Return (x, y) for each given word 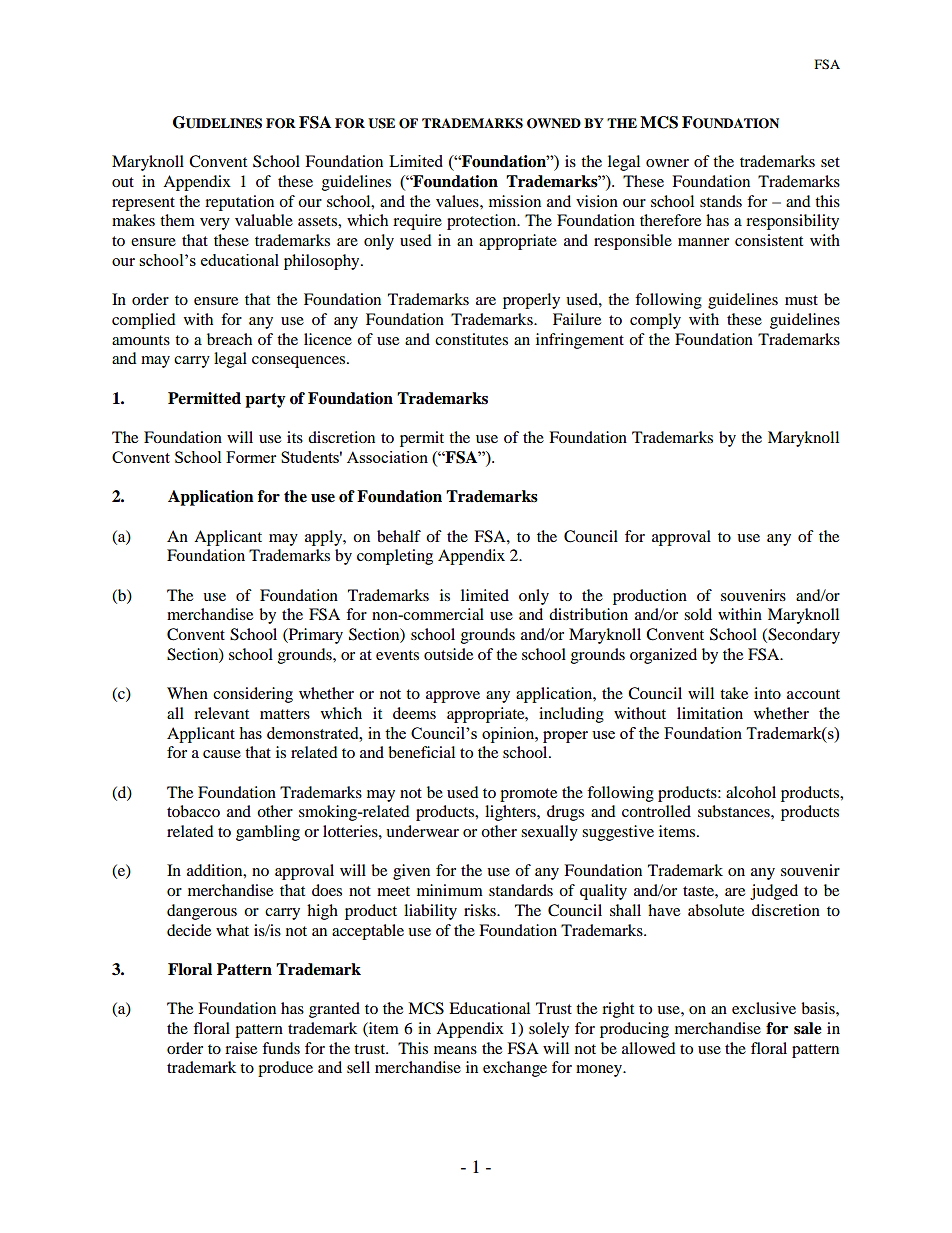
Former (251, 457)
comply (655, 321)
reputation (239, 203)
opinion (509, 735)
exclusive (764, 1008)
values (458, 201)
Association (387, 457)
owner (667, 163)
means (455, 1050)
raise (241, 1048)
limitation (710, 713)
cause (222, 754)
